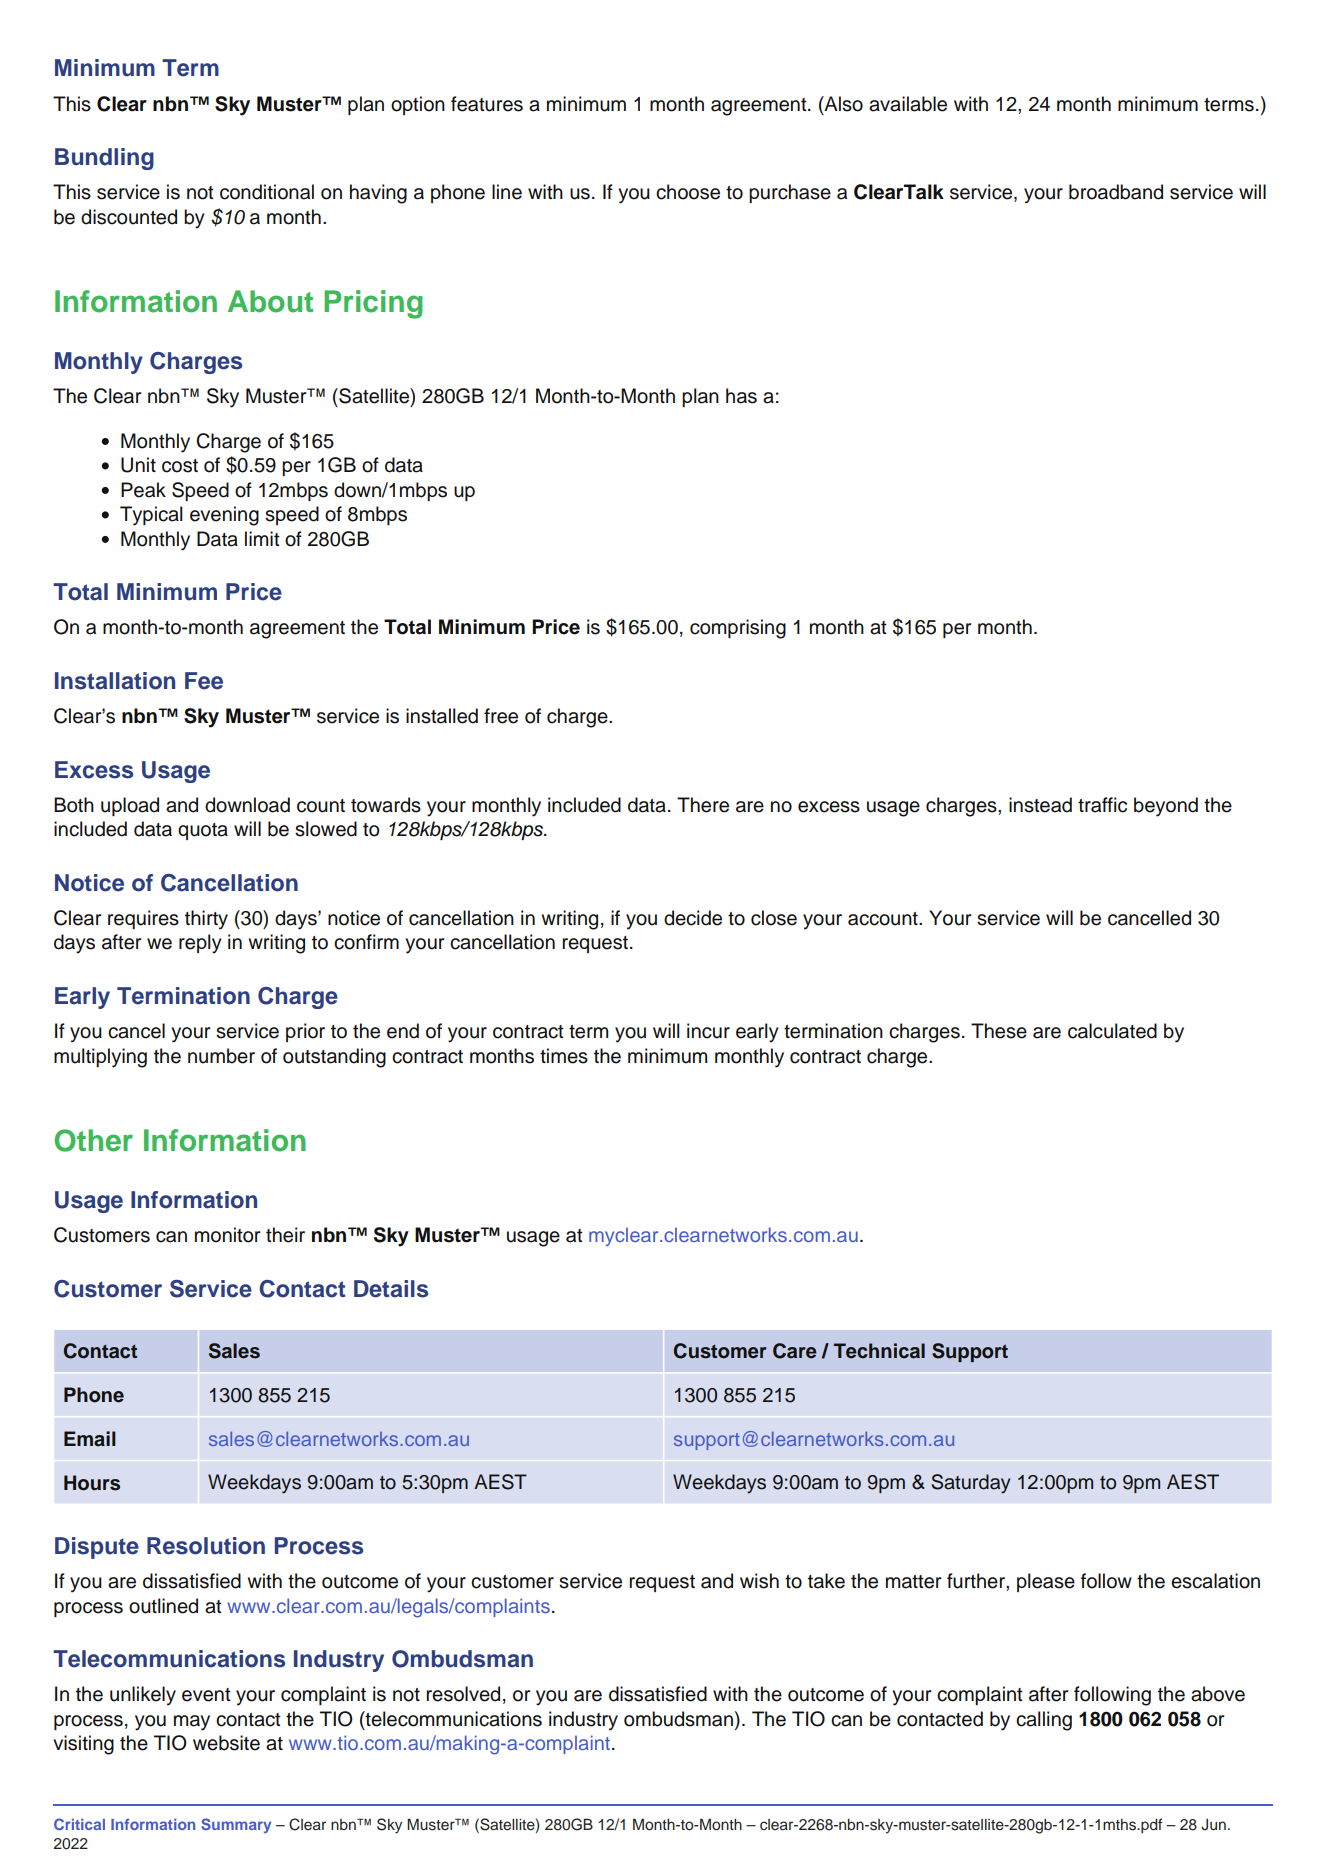  What do you see at coordinates (688, 192) in the screenshot?
I see `choose` at bounding box center [688, 192].
